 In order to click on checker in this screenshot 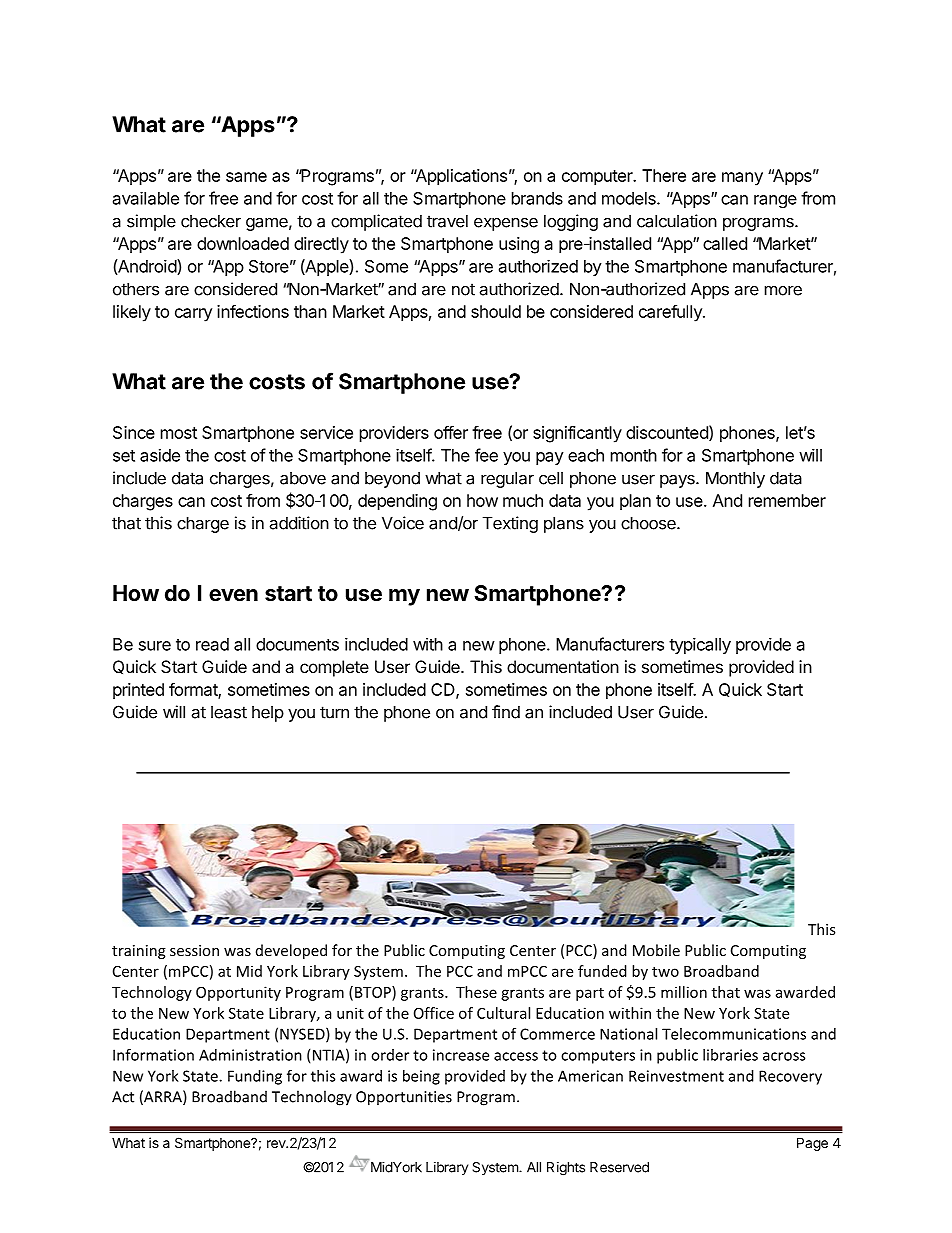, I will do `click(211, 221)`.
